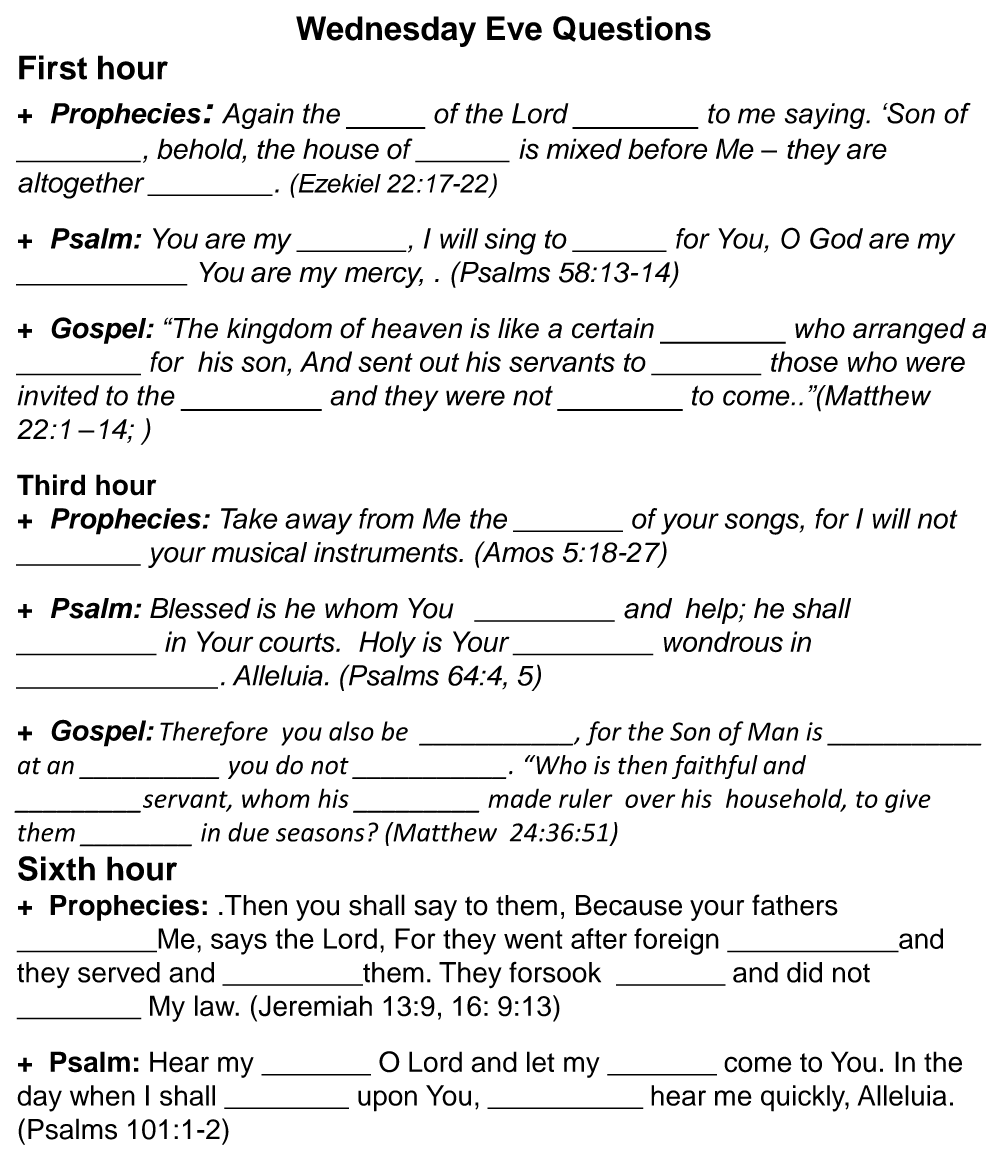  What do you see at coordinates (723, 641) in the page?
I see `wondrous` at bounding box center [723, 641].
